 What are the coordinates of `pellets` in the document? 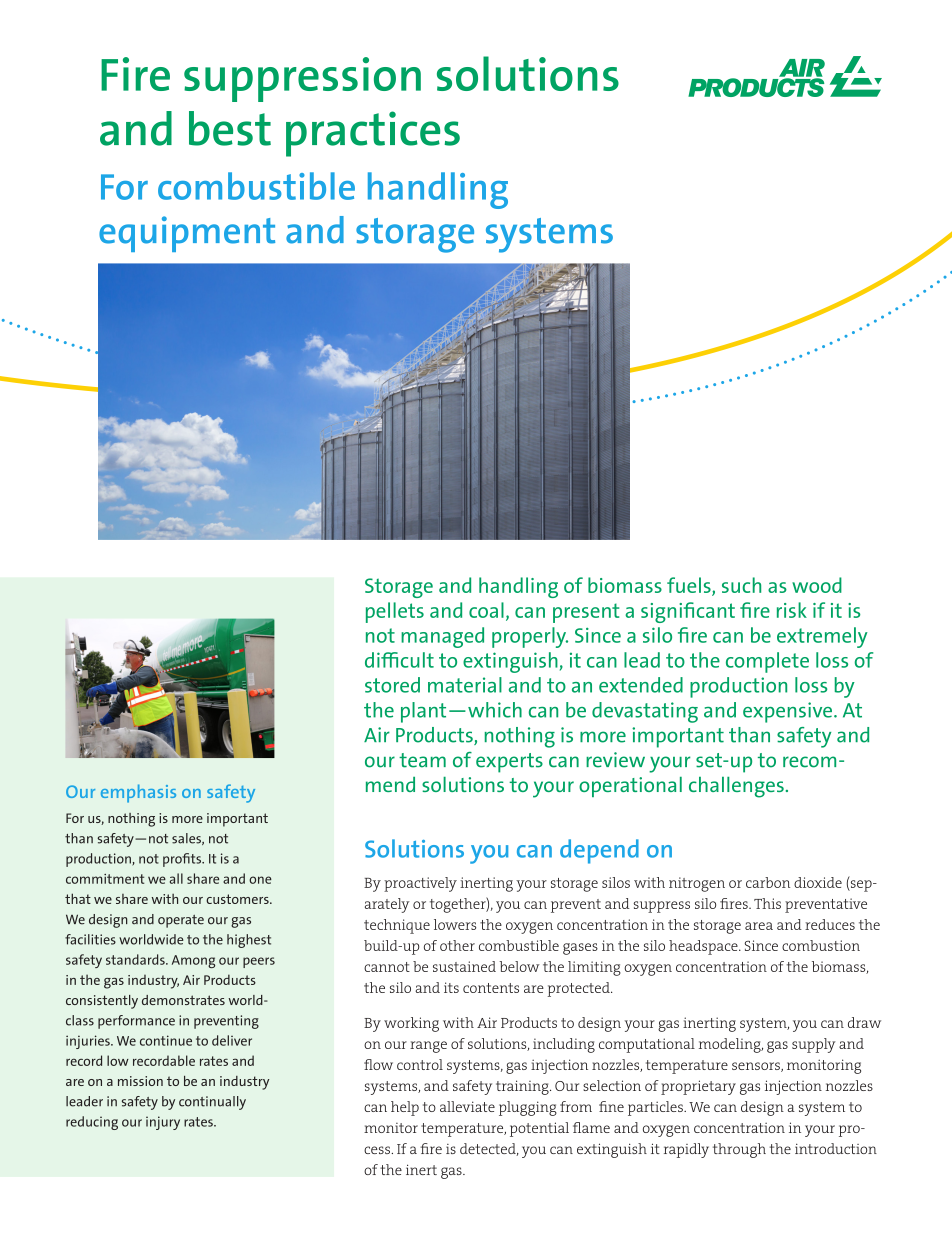 It's located at (395, 612).
